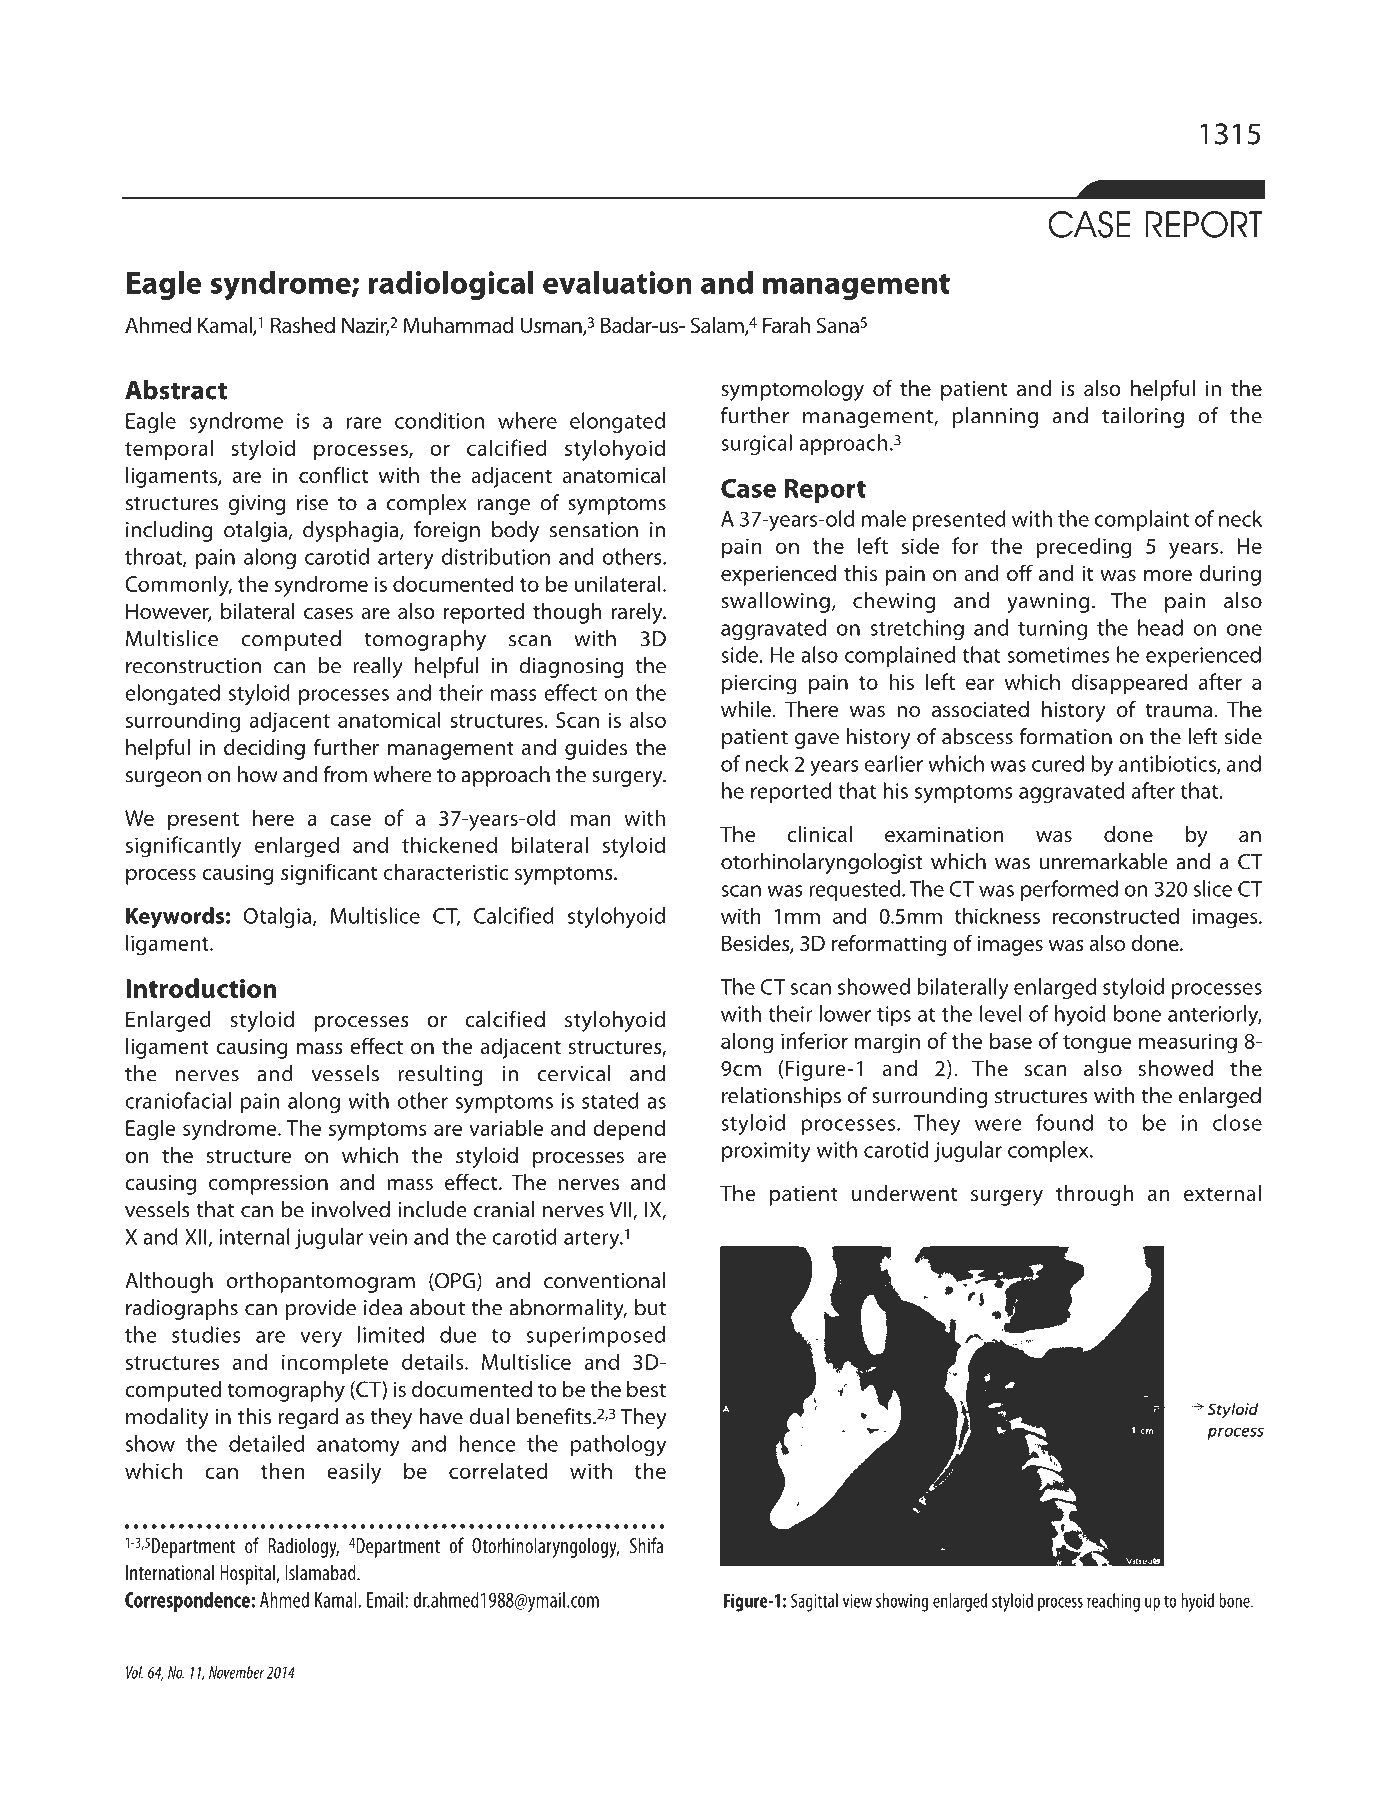 Image resolution: width=1387 pixels, height=1795 pixels. What do you see at coordinates (746, 709) in the image?
I see `while` at bounding box center [746, 709].
